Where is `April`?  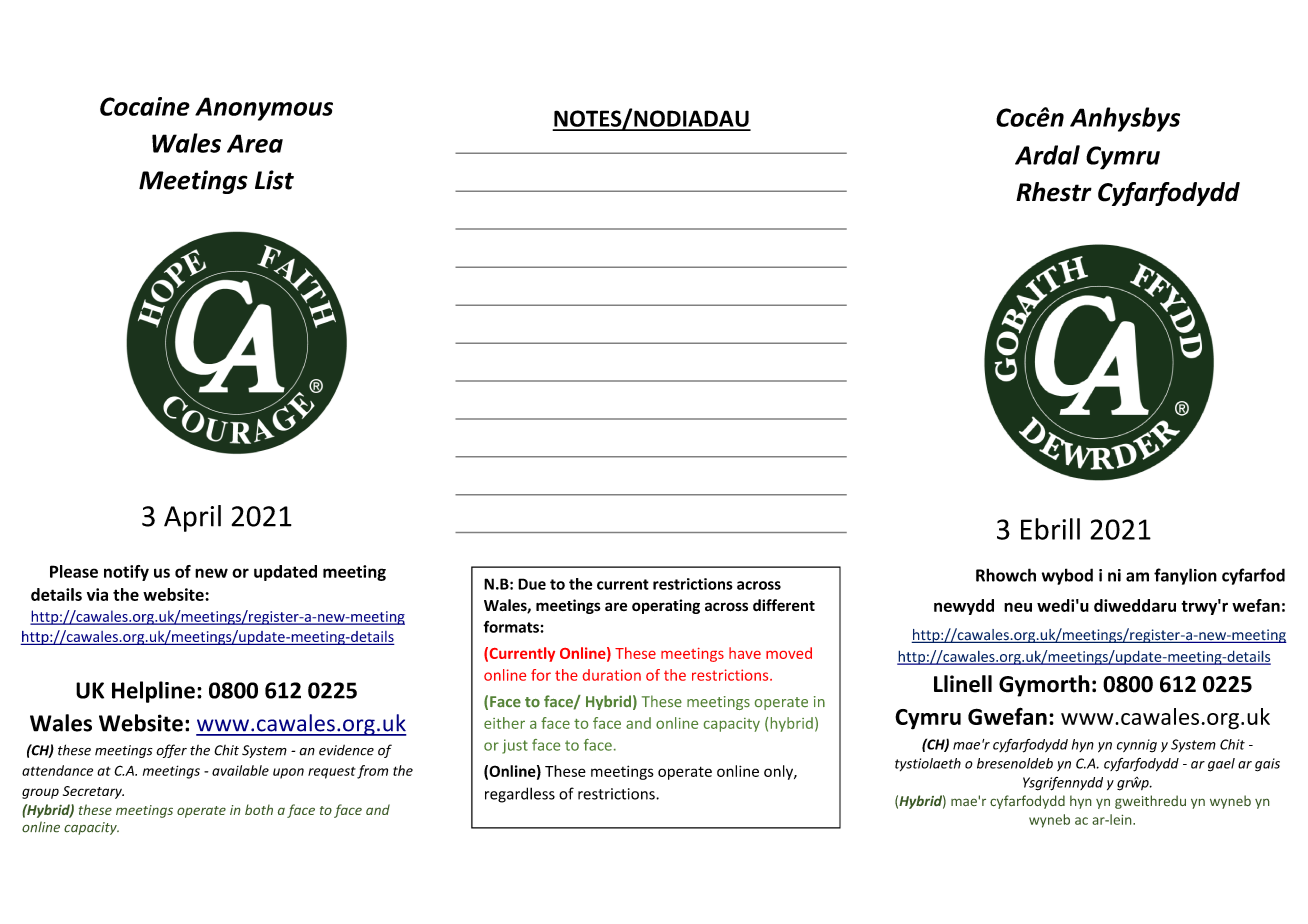
April is located at coordinates (192, 518).
